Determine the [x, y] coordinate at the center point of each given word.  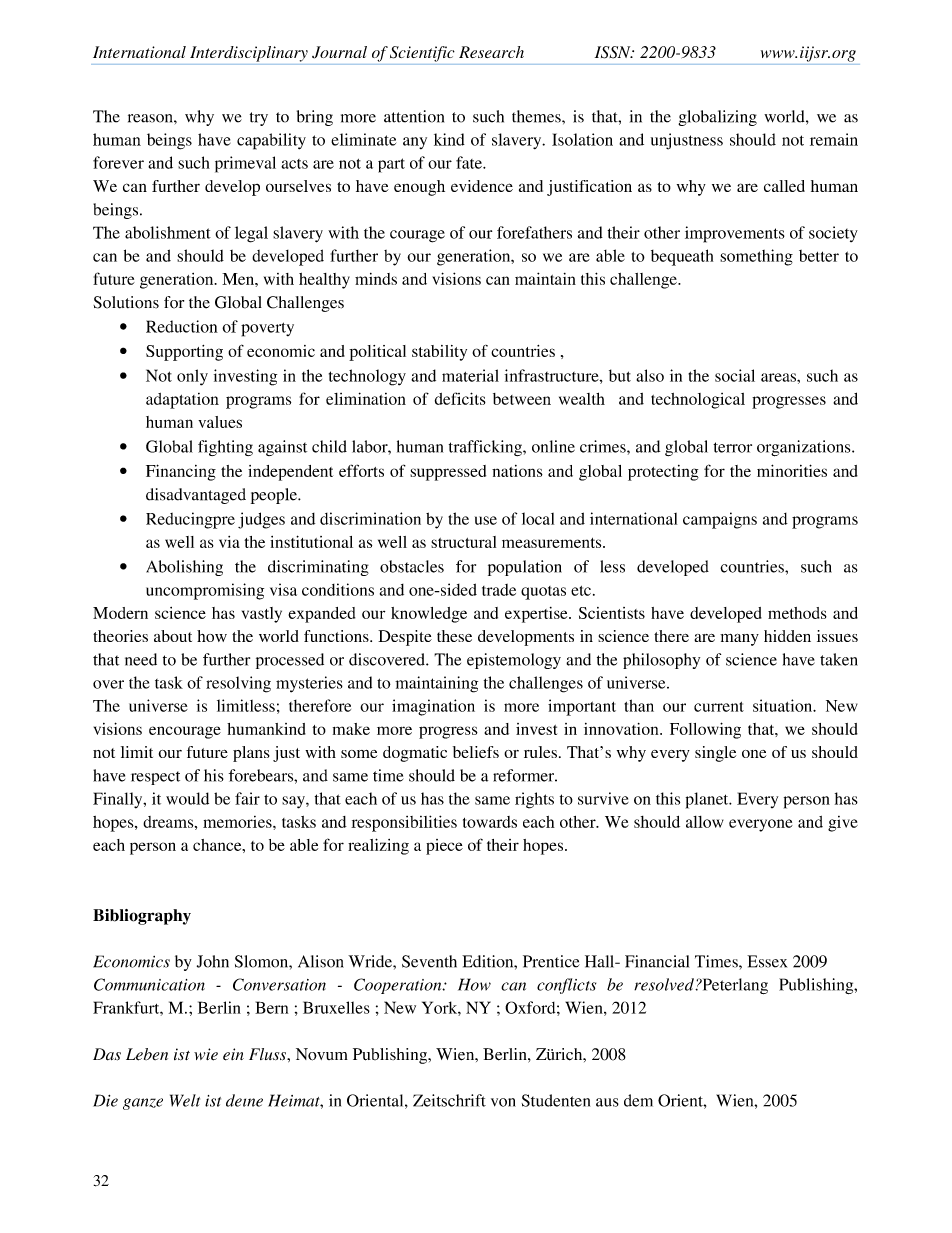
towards [490, 822]
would [187, 798]
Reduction [182, 326]
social [735, 375]
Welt [185, 1100]
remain [834, 139]
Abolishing [184, 568]
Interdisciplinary [249, 54]
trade [499, 590]
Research [491, 52]
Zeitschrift [449, 1100]
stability [439, 353]
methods [797, 613]
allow [705, 822]
